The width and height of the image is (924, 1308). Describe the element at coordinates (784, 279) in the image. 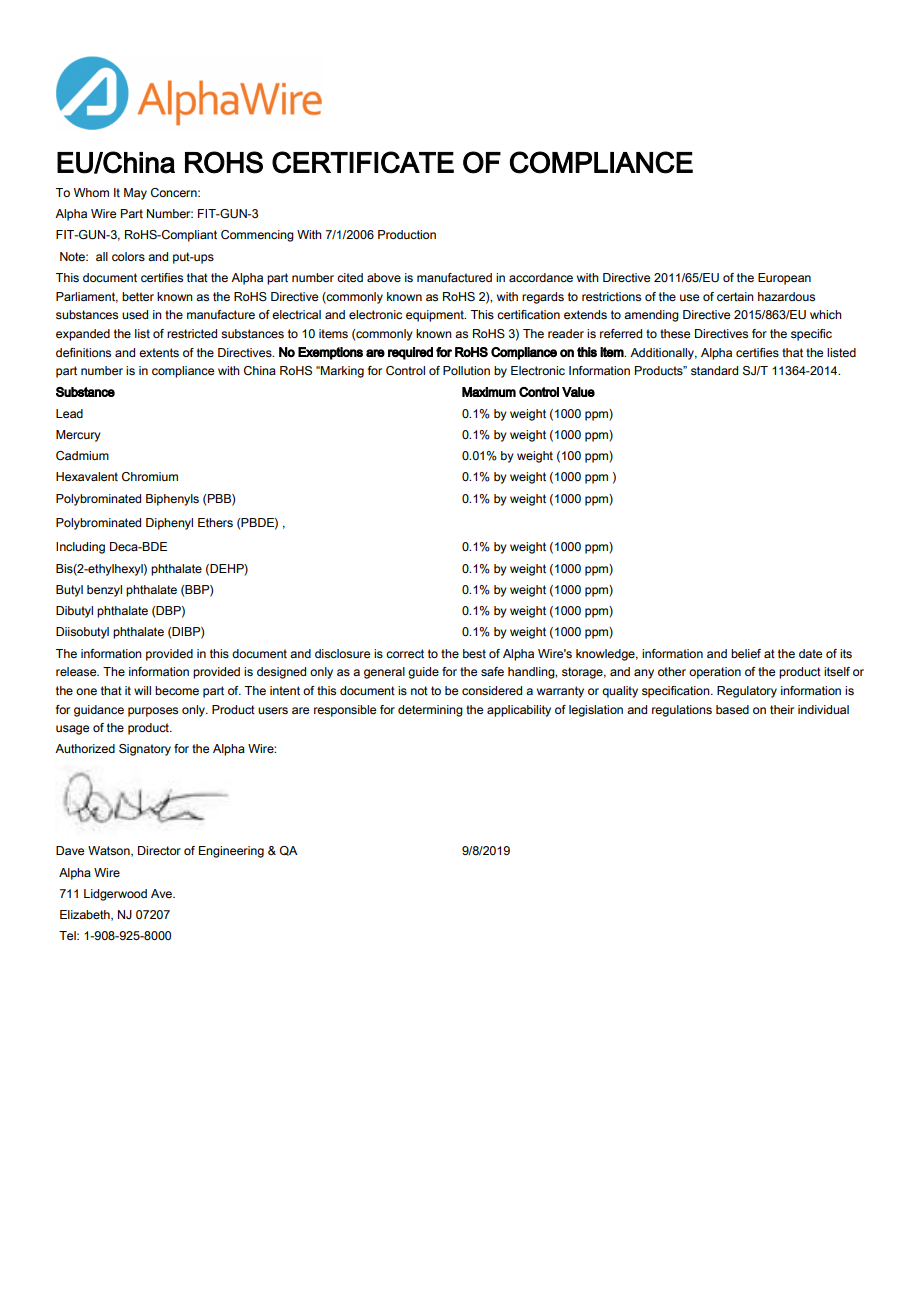

I see `European` at that location.
